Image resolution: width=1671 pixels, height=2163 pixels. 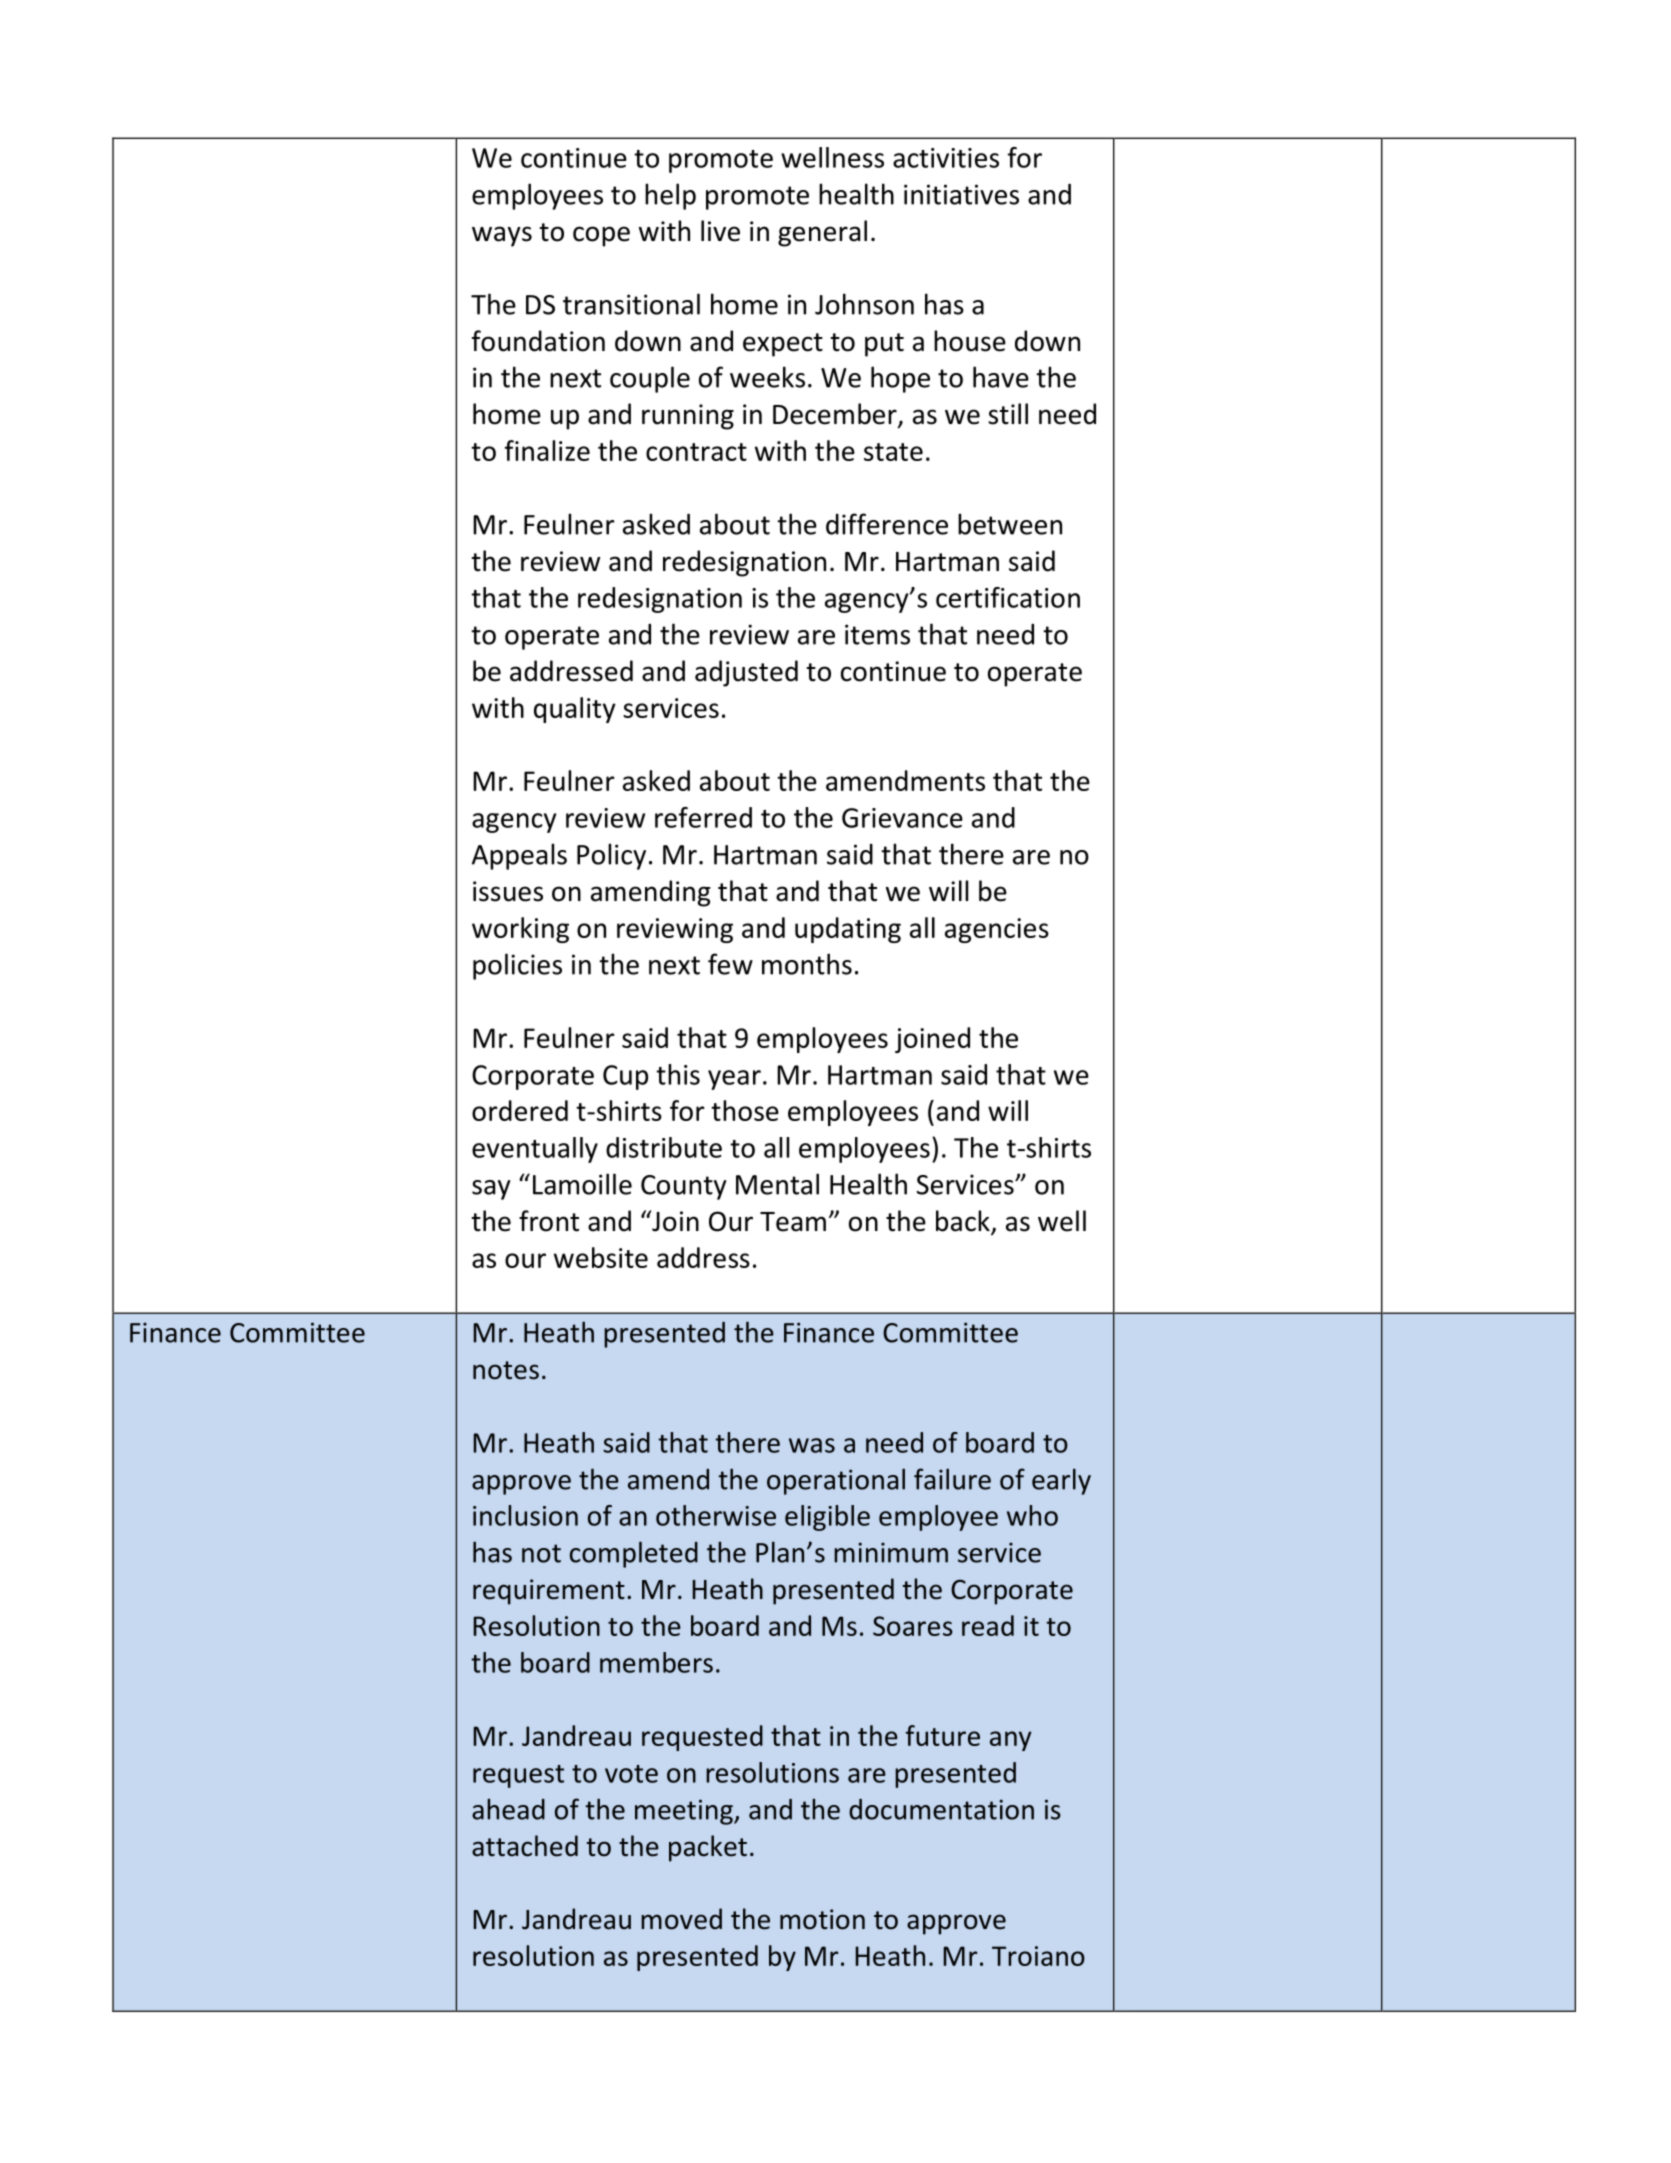 What do you see at coordinates (964, 1222) in the screenshot?
I see `back` at bounding box center [964, 1222].
